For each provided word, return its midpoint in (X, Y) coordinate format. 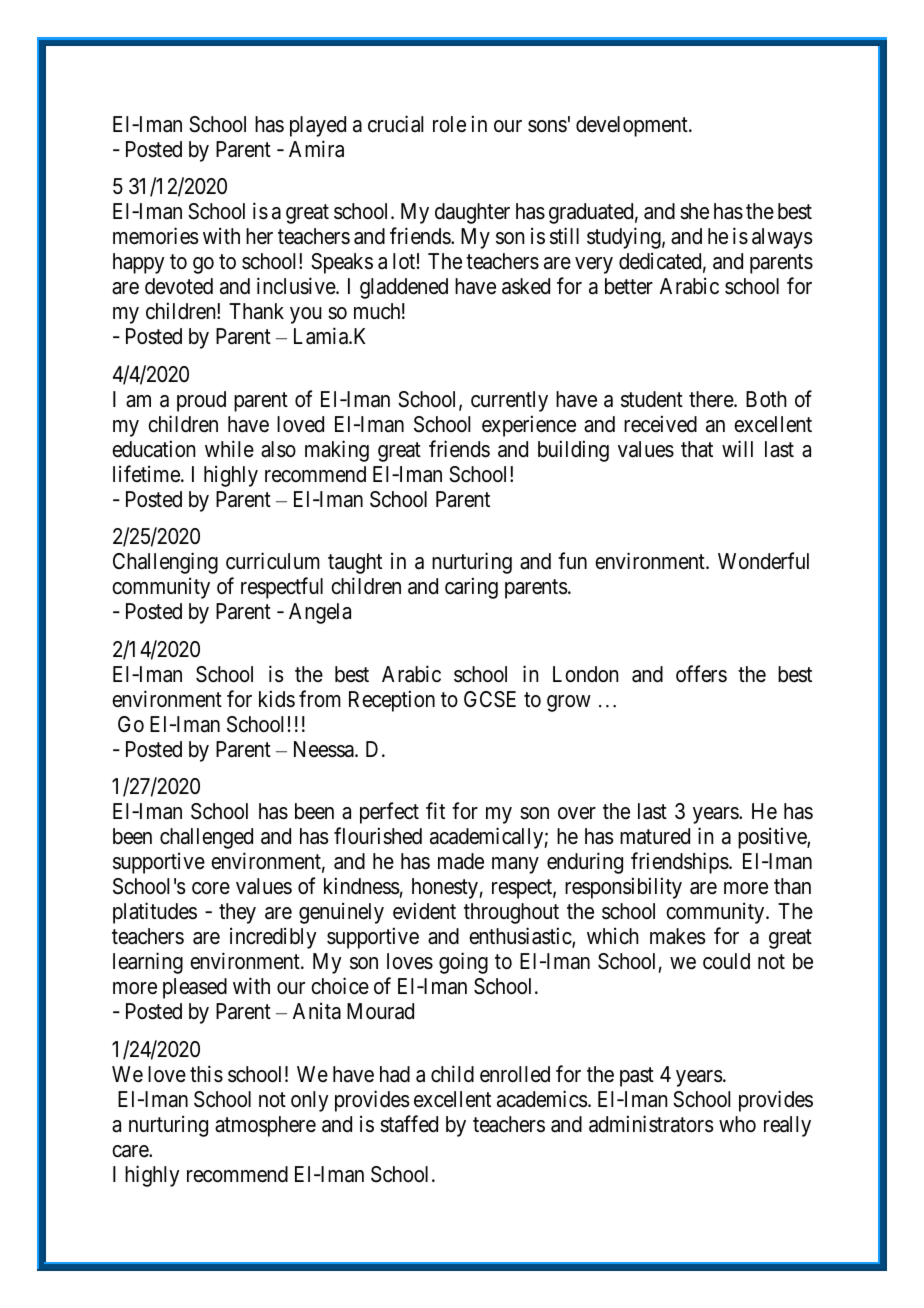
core (211, 888)
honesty (446, 888)
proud (201, 401)
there (712, 399)
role (449, 124)
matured (655, 836)
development (633, 126)
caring (471, 588)
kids (277, 699)
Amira (316, 149)
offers (701, 674)
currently (509, 401)
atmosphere (265, 1126)
